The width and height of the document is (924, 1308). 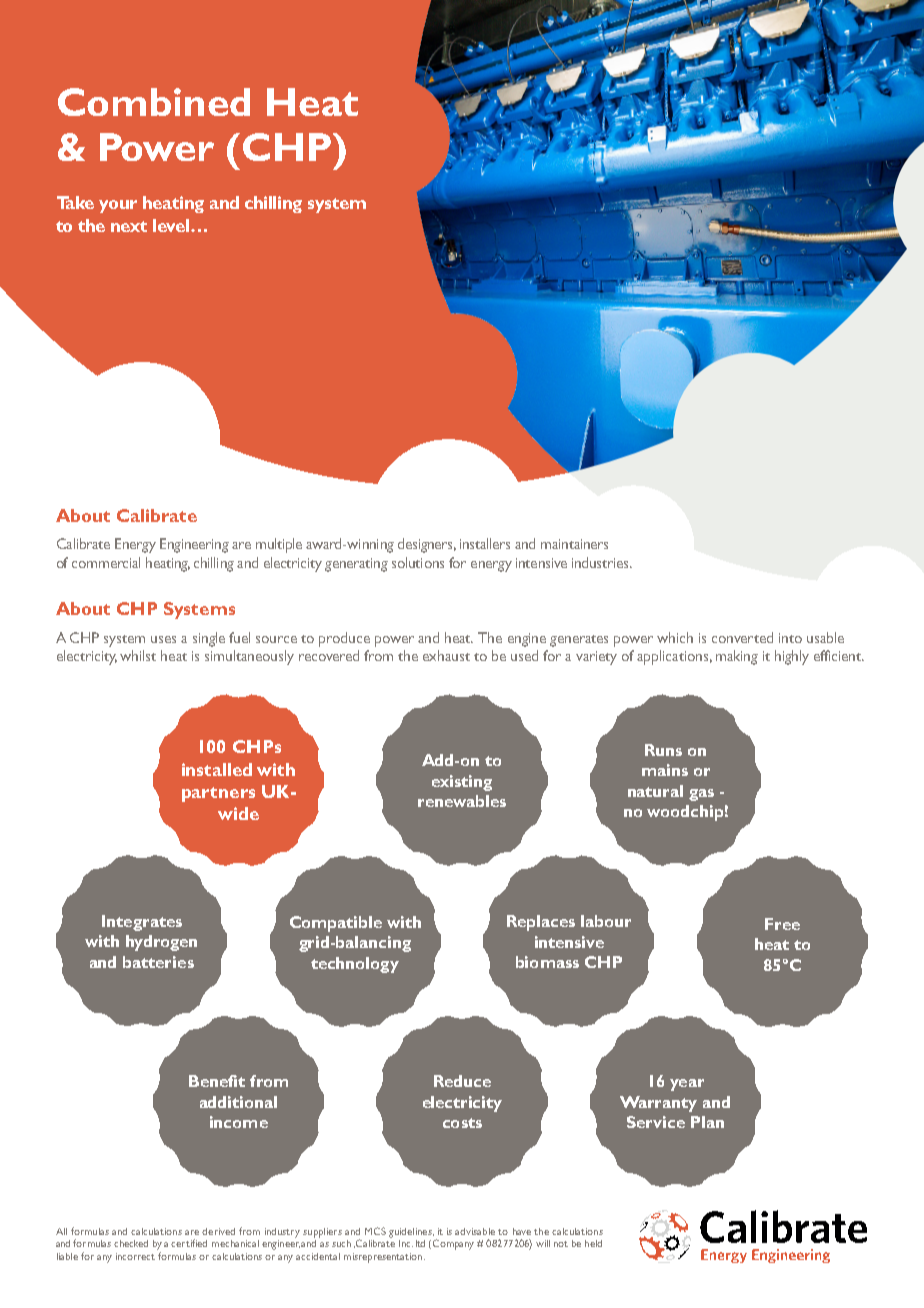 I want to click on advisable, so click(x=475, y=1231).
